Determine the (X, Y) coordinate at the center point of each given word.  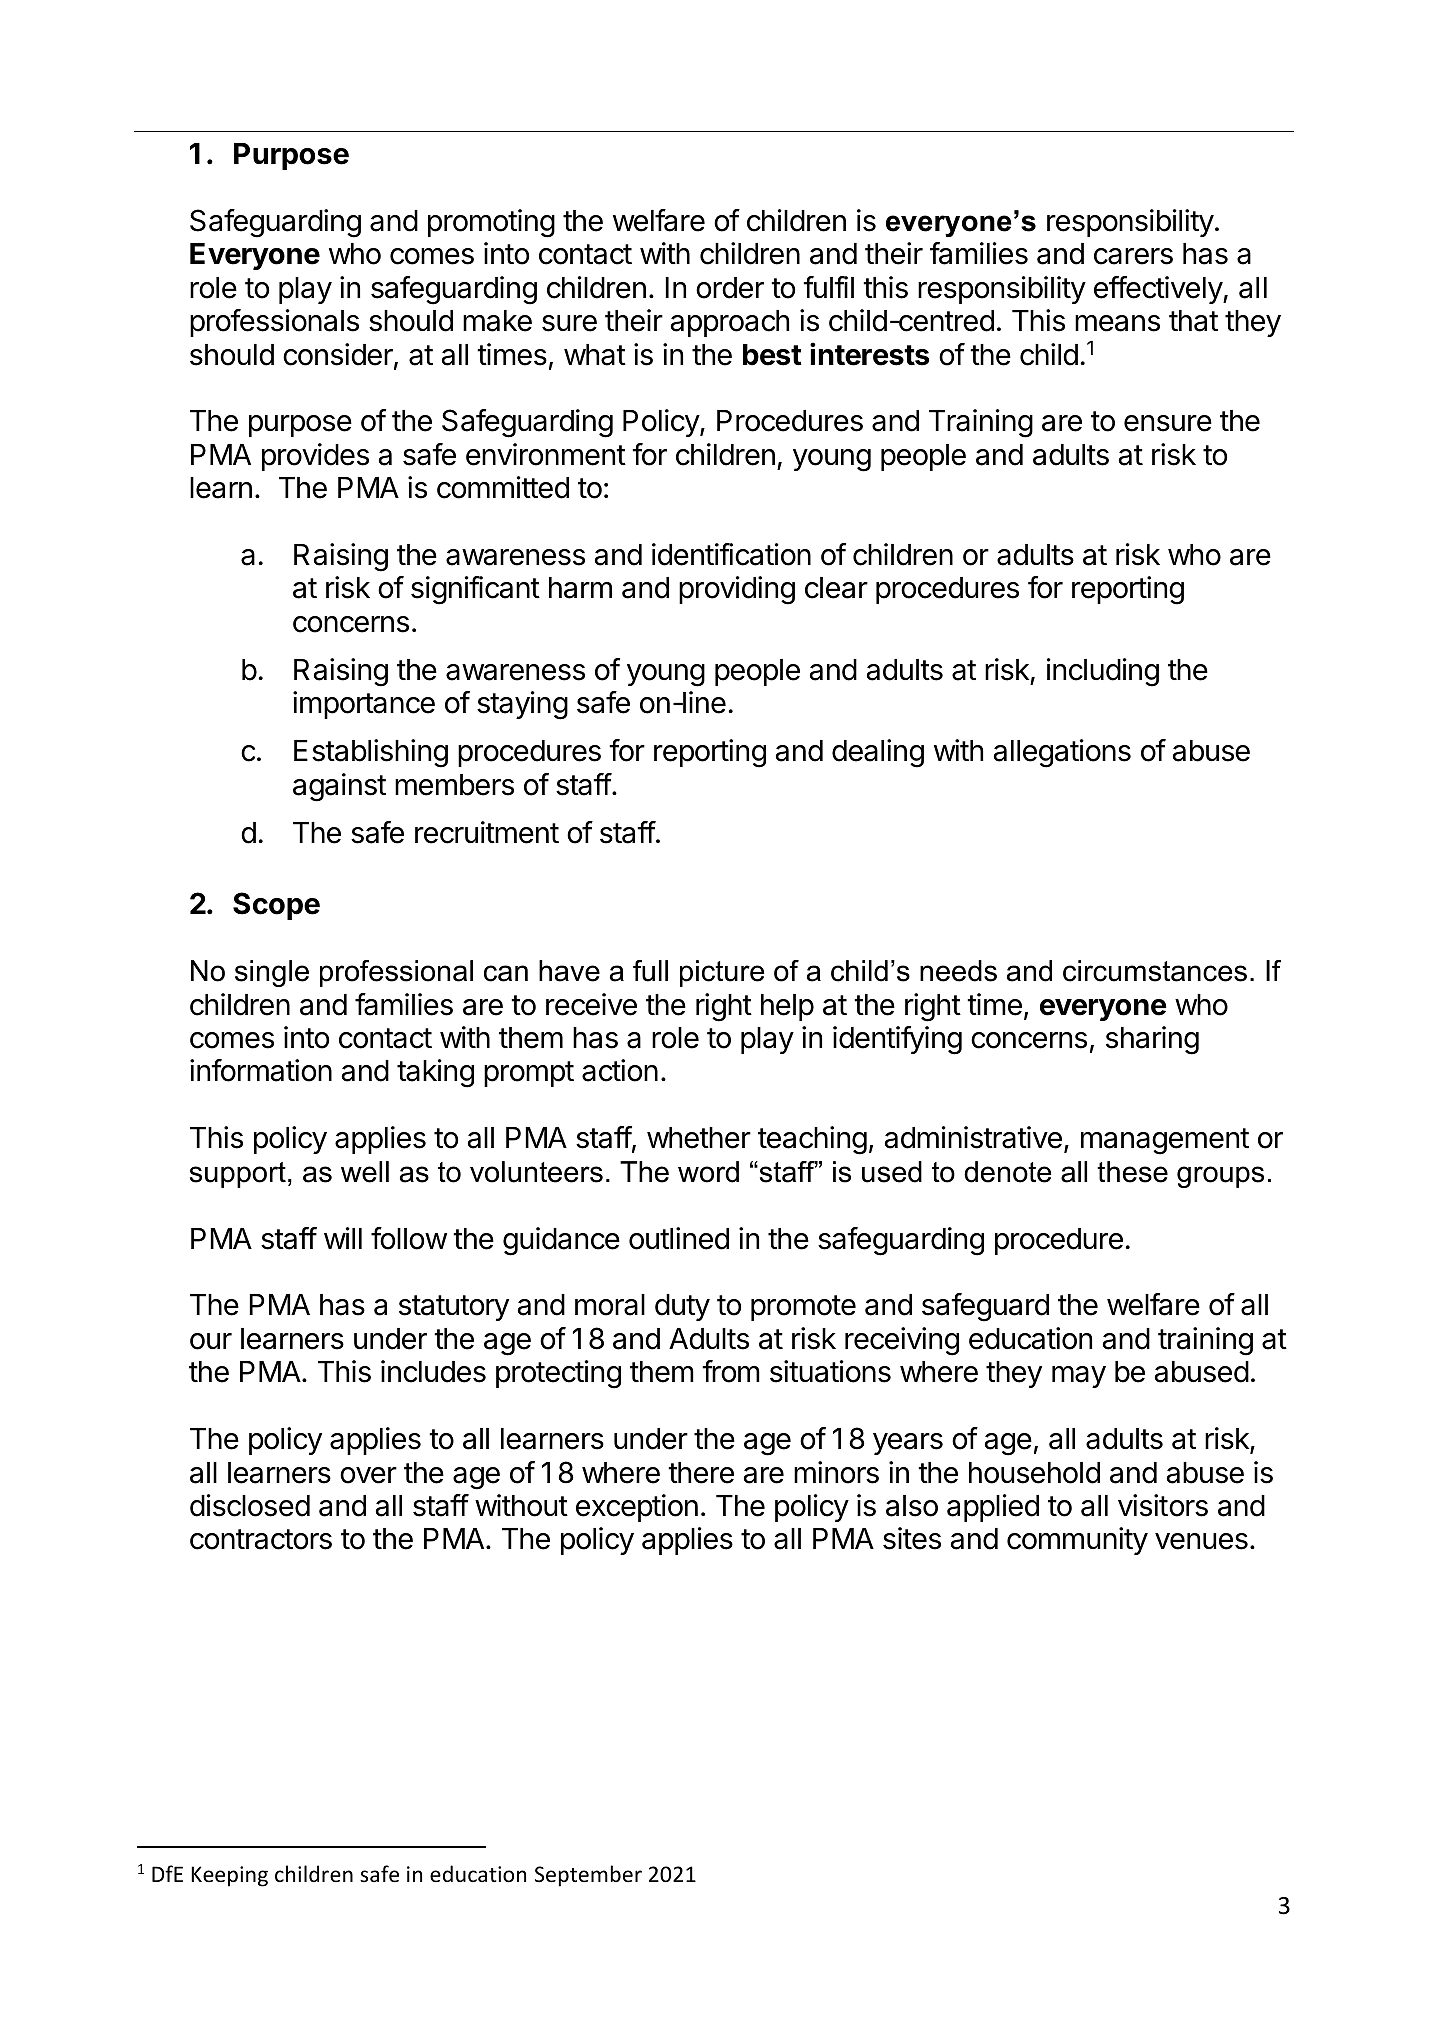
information (261, 1070)
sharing (1152, 1040)
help (787, 1007)
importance (364, 705)
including (1103, 672)
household (1034, 1473)
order (730, 288)
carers (1133, 256)
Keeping (229, 1876)
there (701, 1473)
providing (737, 590)
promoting (491, 223)
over (368, 1475)
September (588, 1876)
